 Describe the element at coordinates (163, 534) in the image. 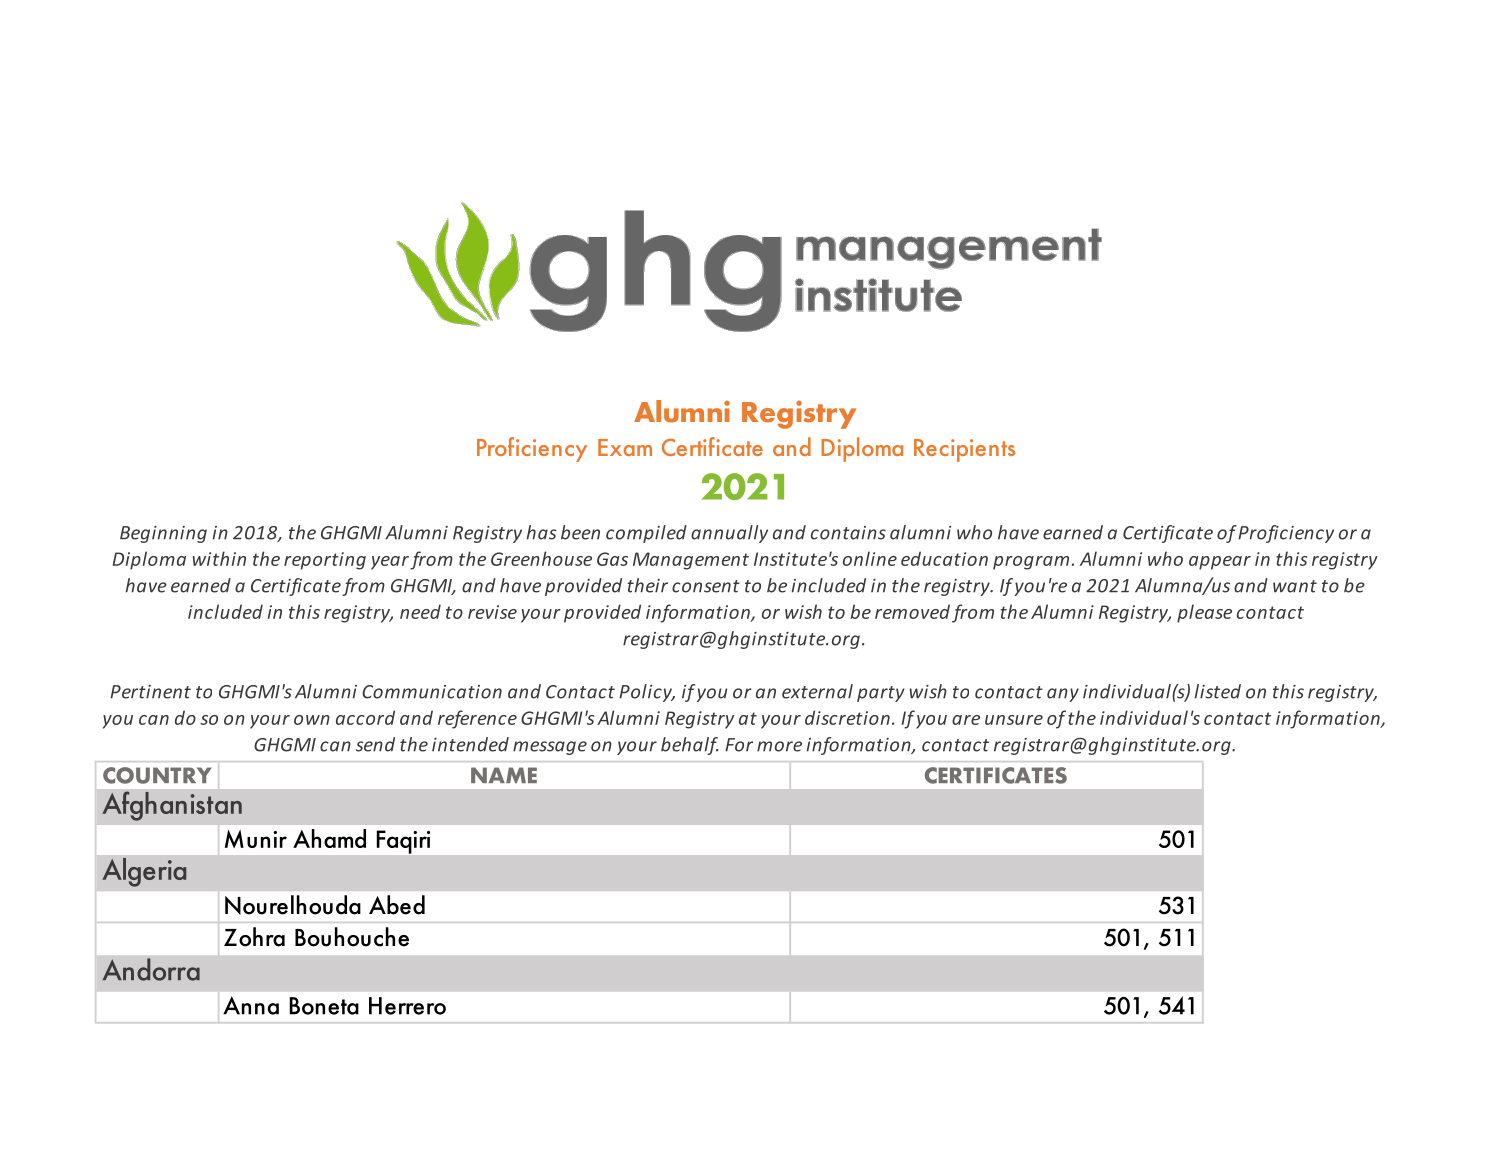

I see `Beginning` at that location.
